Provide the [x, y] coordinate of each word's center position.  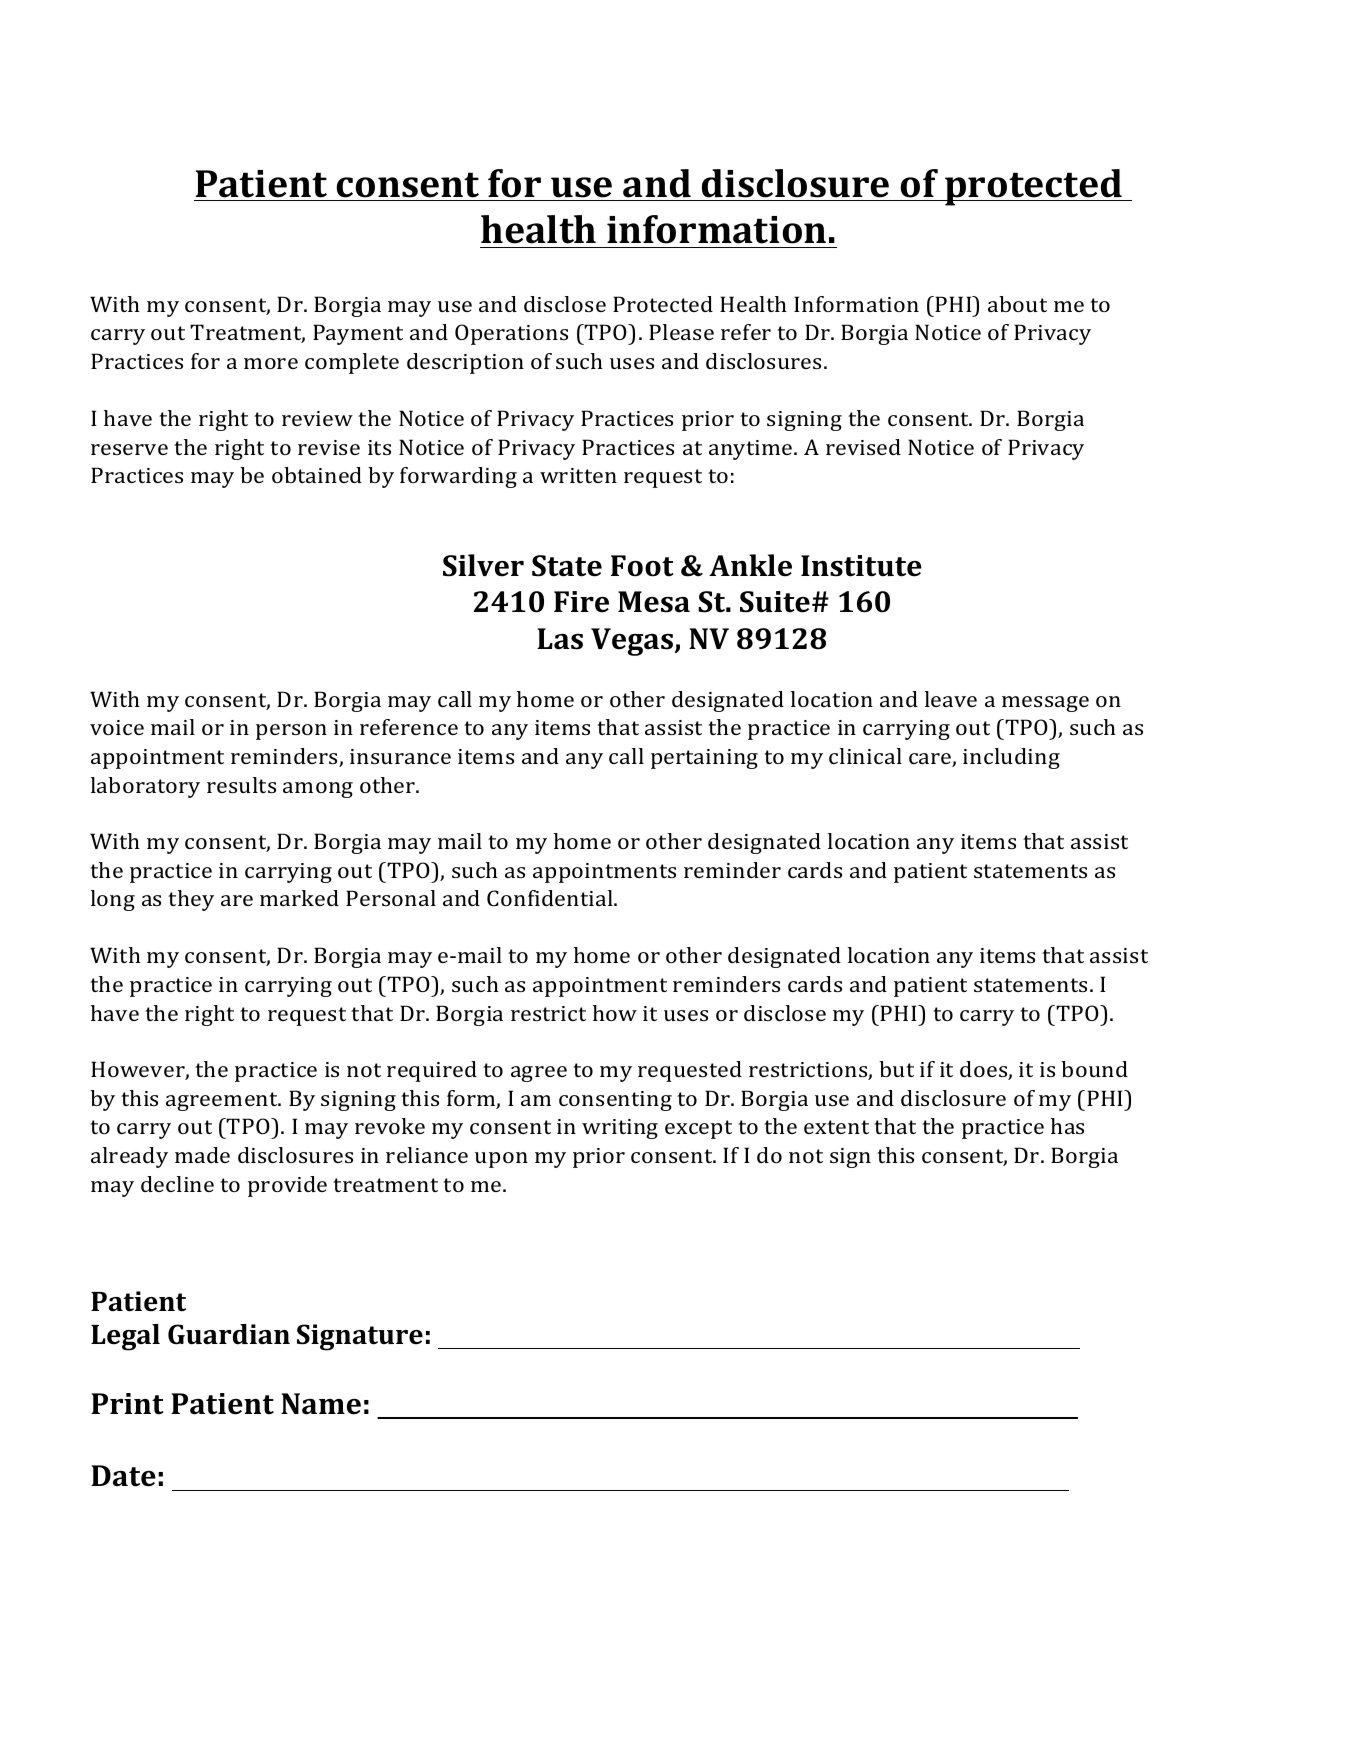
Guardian [229, 1334]
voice [117, 727]
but [896, 1069]
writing [620, 1129]
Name [321, 1404]
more [271, 363]
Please [681, 332]
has [1067, 1126]
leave [951, 699]
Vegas [632, 642]
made [202, 1155]
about [1017, 304]
